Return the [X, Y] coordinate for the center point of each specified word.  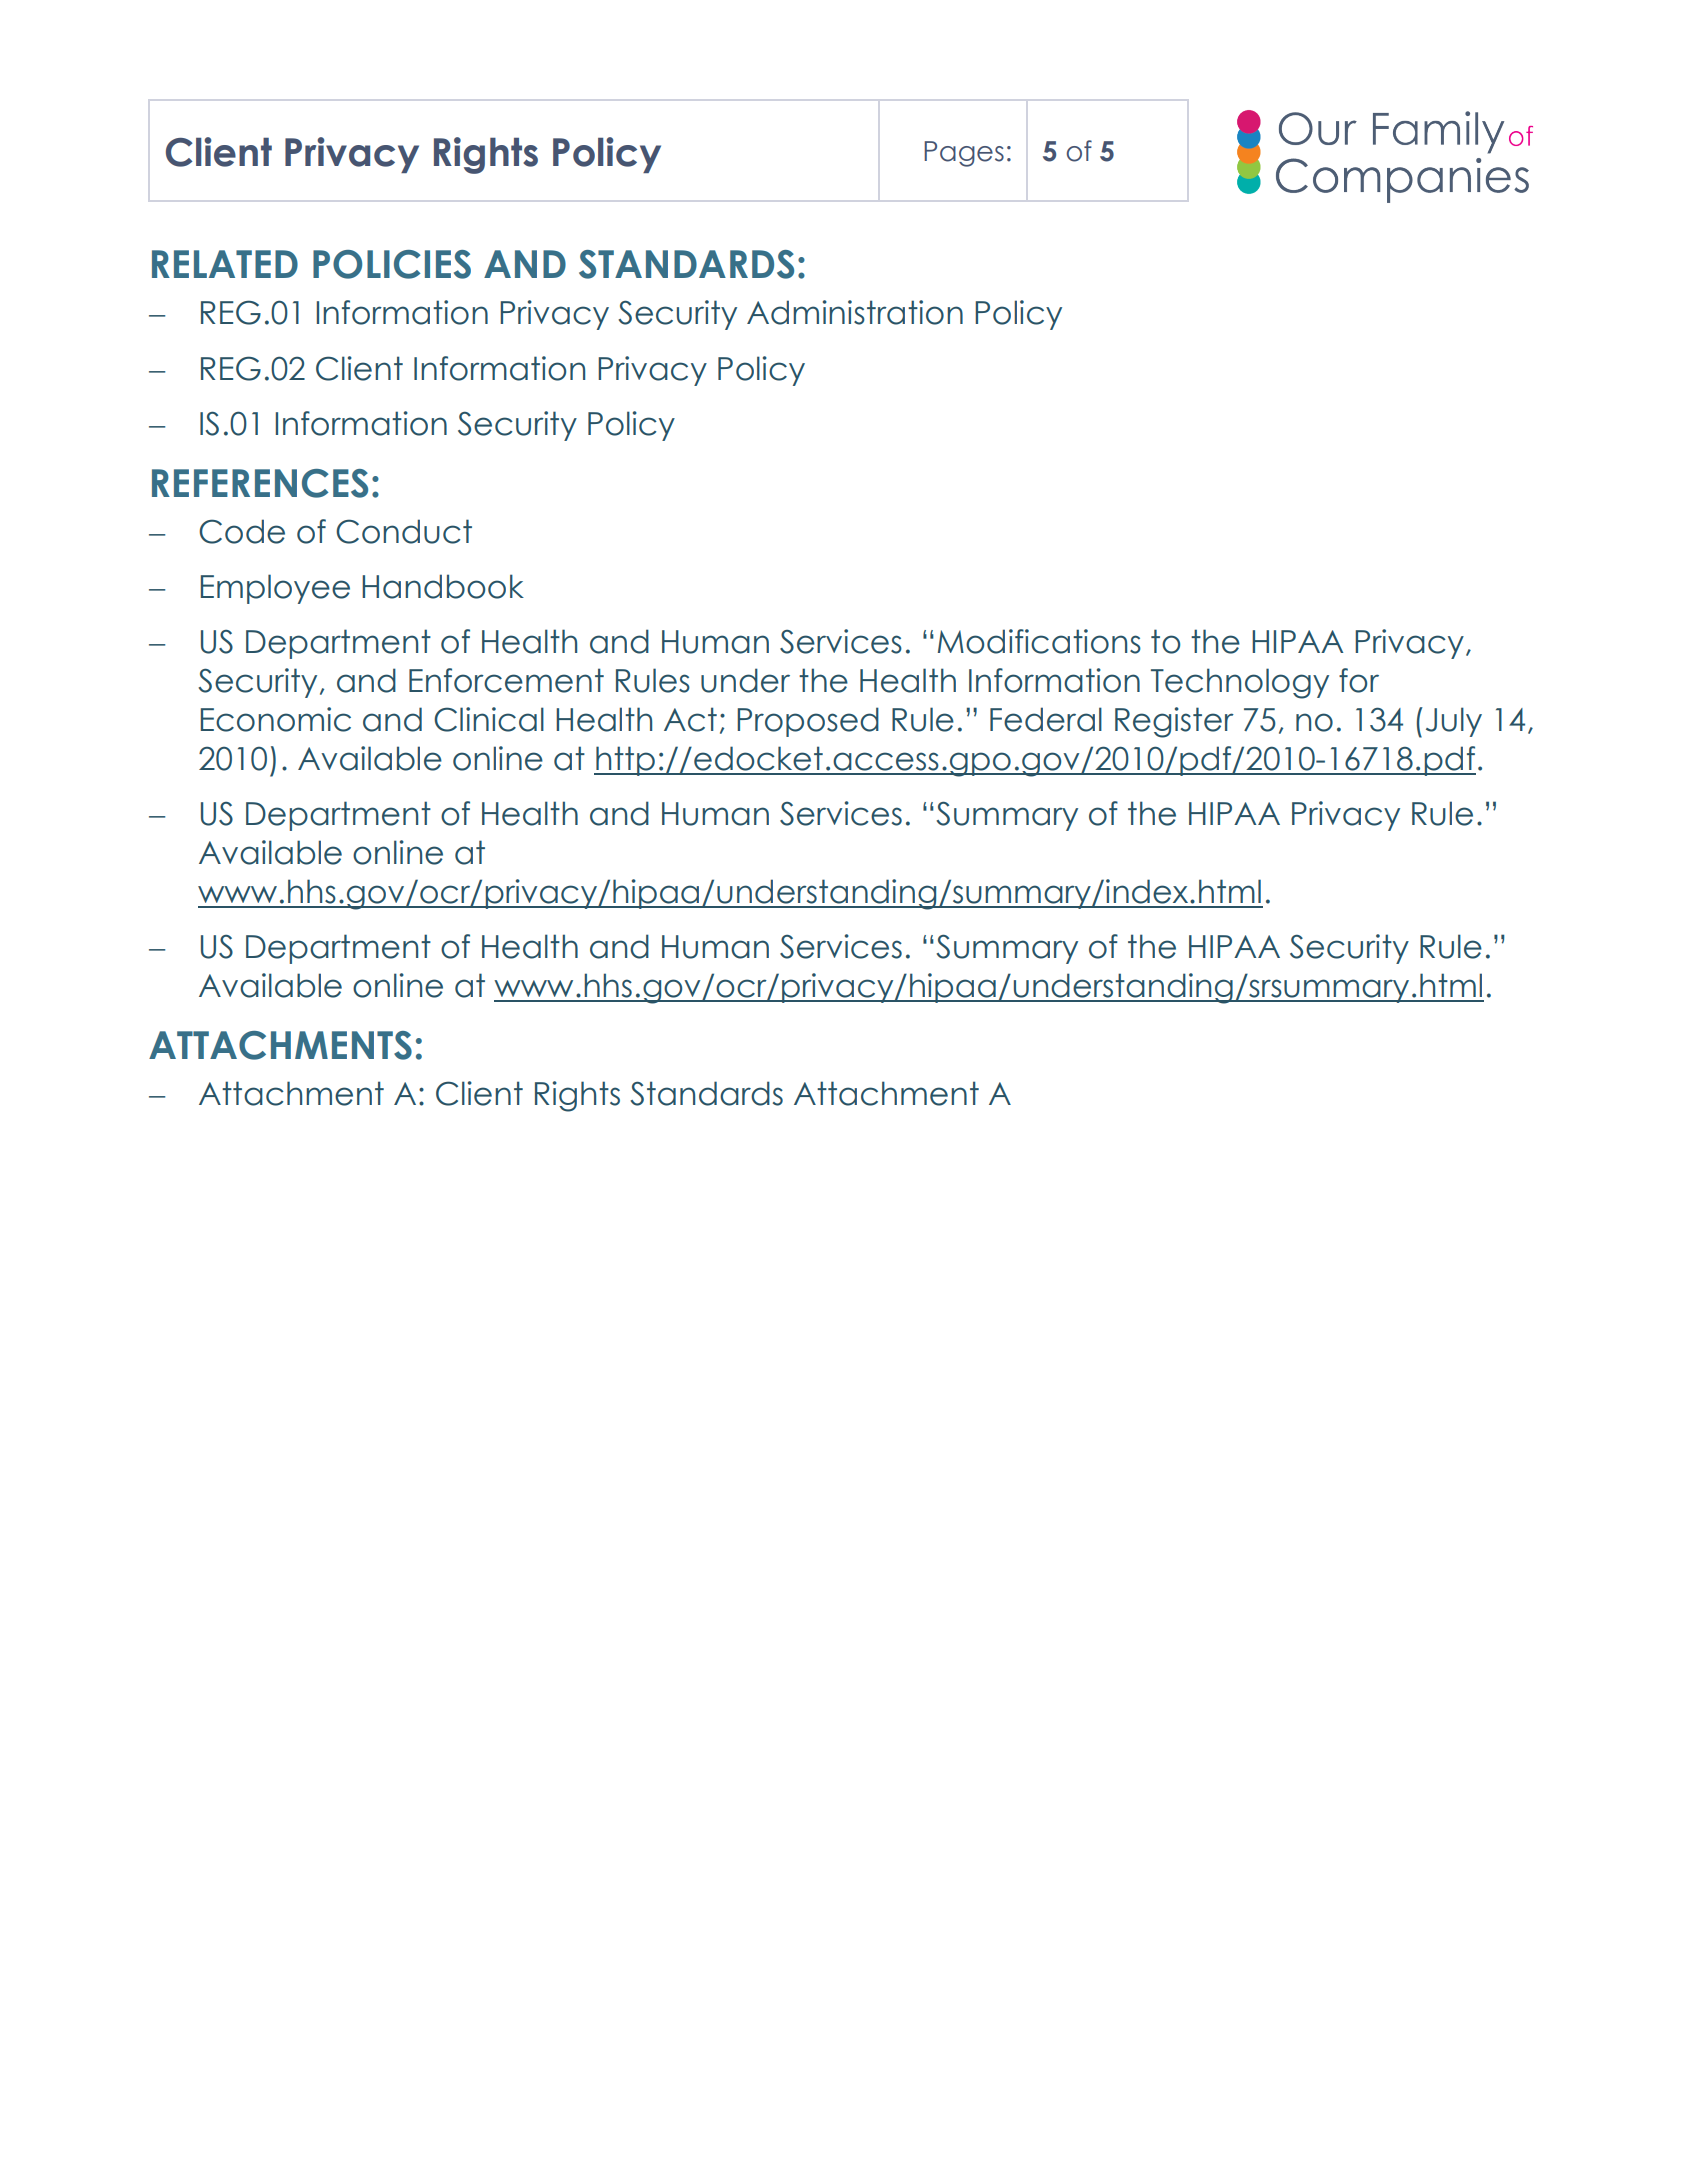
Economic [276, 719]
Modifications [1039, 641]
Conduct [404, 531]
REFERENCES [260, 483]
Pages [964, 154]
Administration [855, 312]
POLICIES [392, 264]
